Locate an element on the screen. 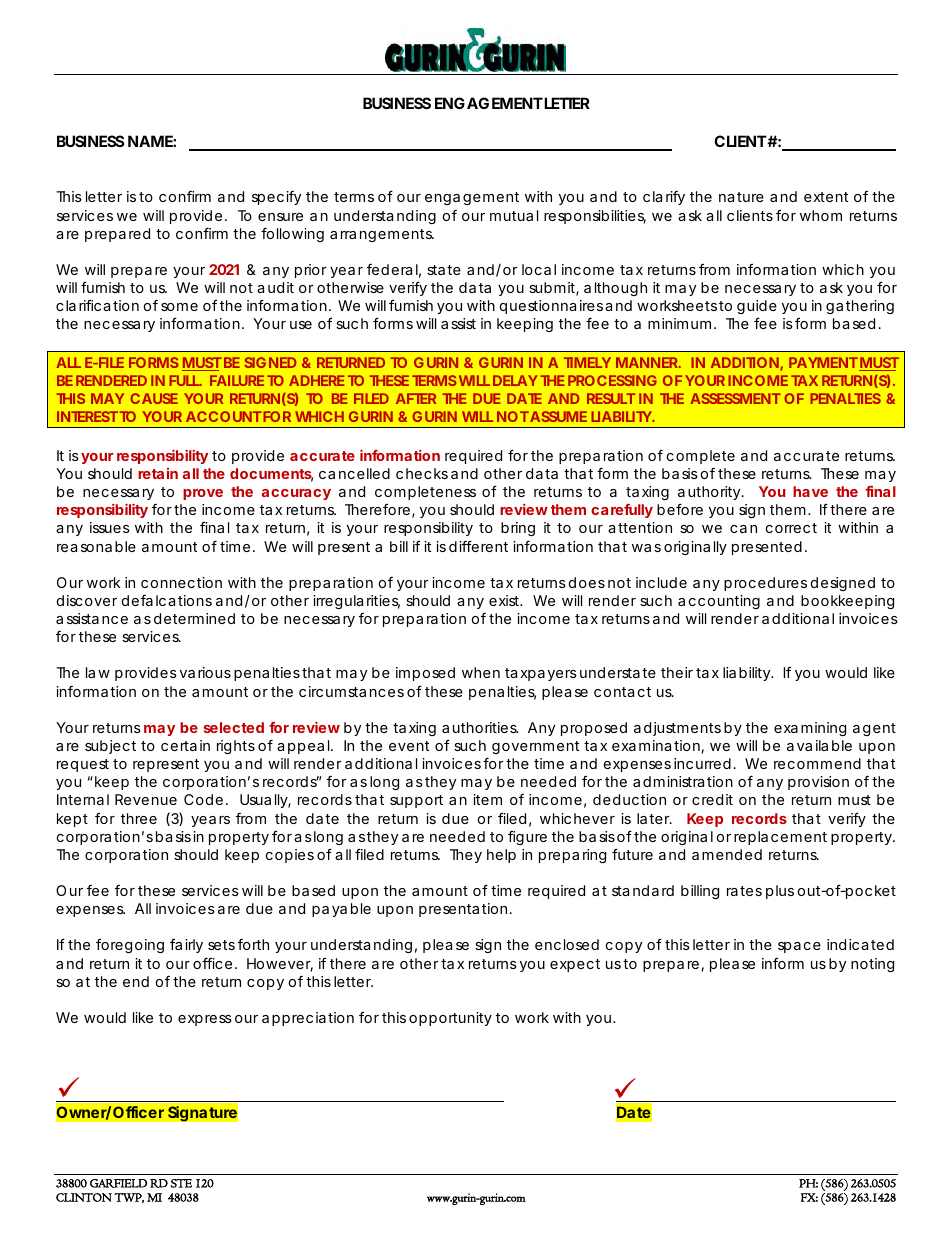  opportunity is located at coordinates (450, 1019).
